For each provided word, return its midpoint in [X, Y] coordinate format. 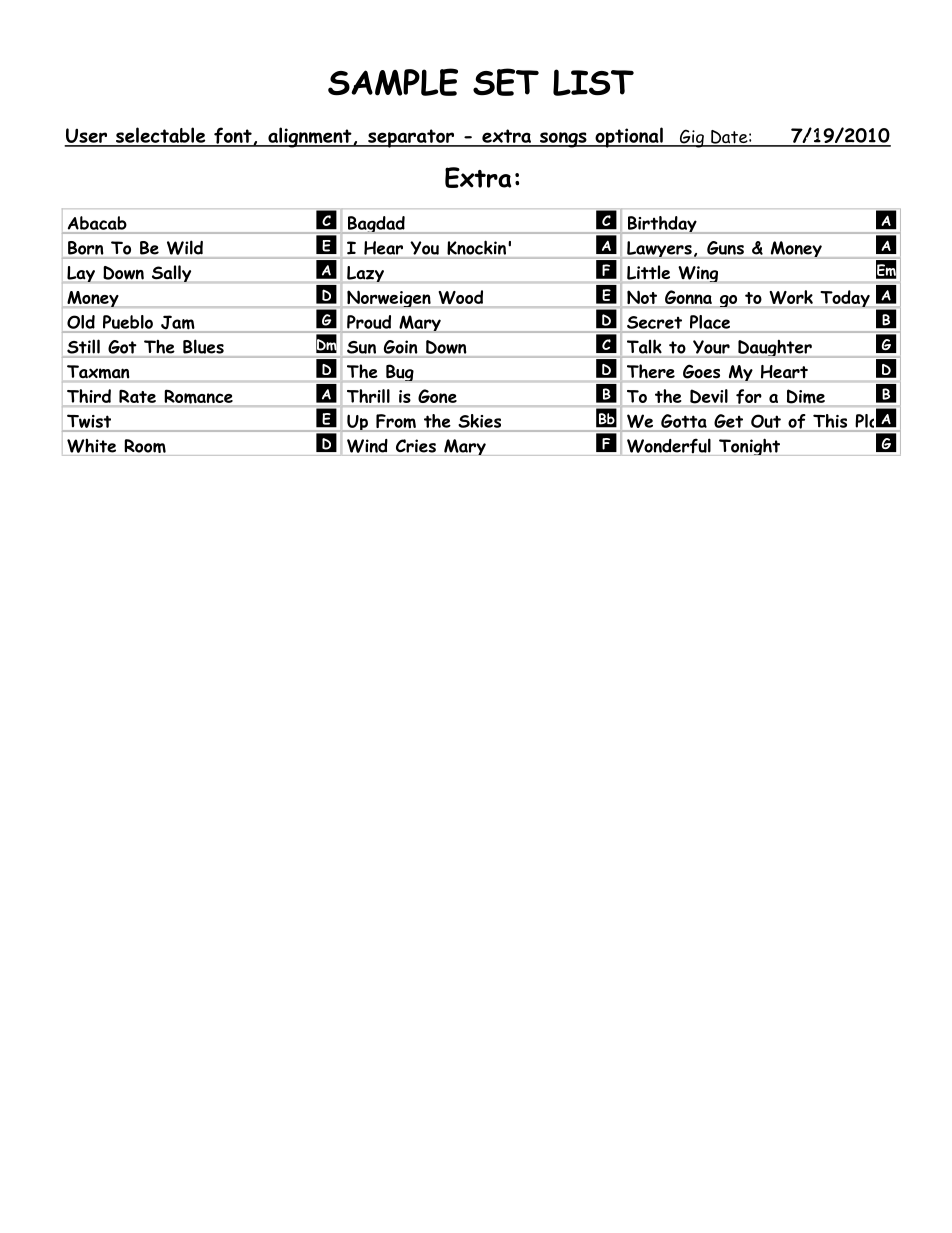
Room [145, 447]
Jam [178, 323]
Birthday [662, 225]
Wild [185, 248]
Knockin [476, 248]
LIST [593, 82]
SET [506, 82]
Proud [369, 322]
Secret [654, 322]
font [233, 136]
